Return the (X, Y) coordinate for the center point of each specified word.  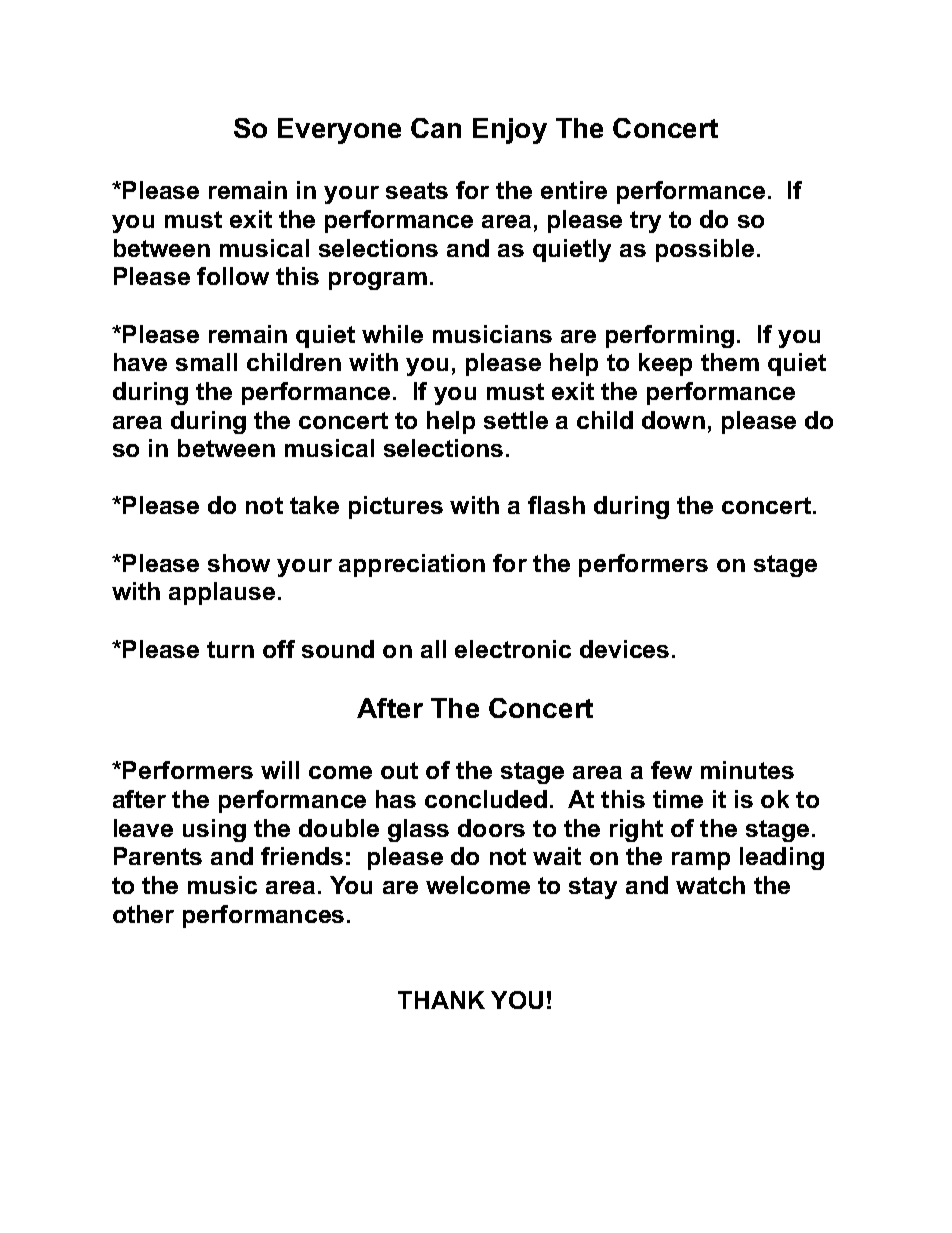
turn (230, 649)
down (673, 420)
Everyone (339, 131)
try (645, 222)
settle (516, 420)
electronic (513, 649)
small (206, 362)
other (143, 914)
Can (436, 128)
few (671, 770)
